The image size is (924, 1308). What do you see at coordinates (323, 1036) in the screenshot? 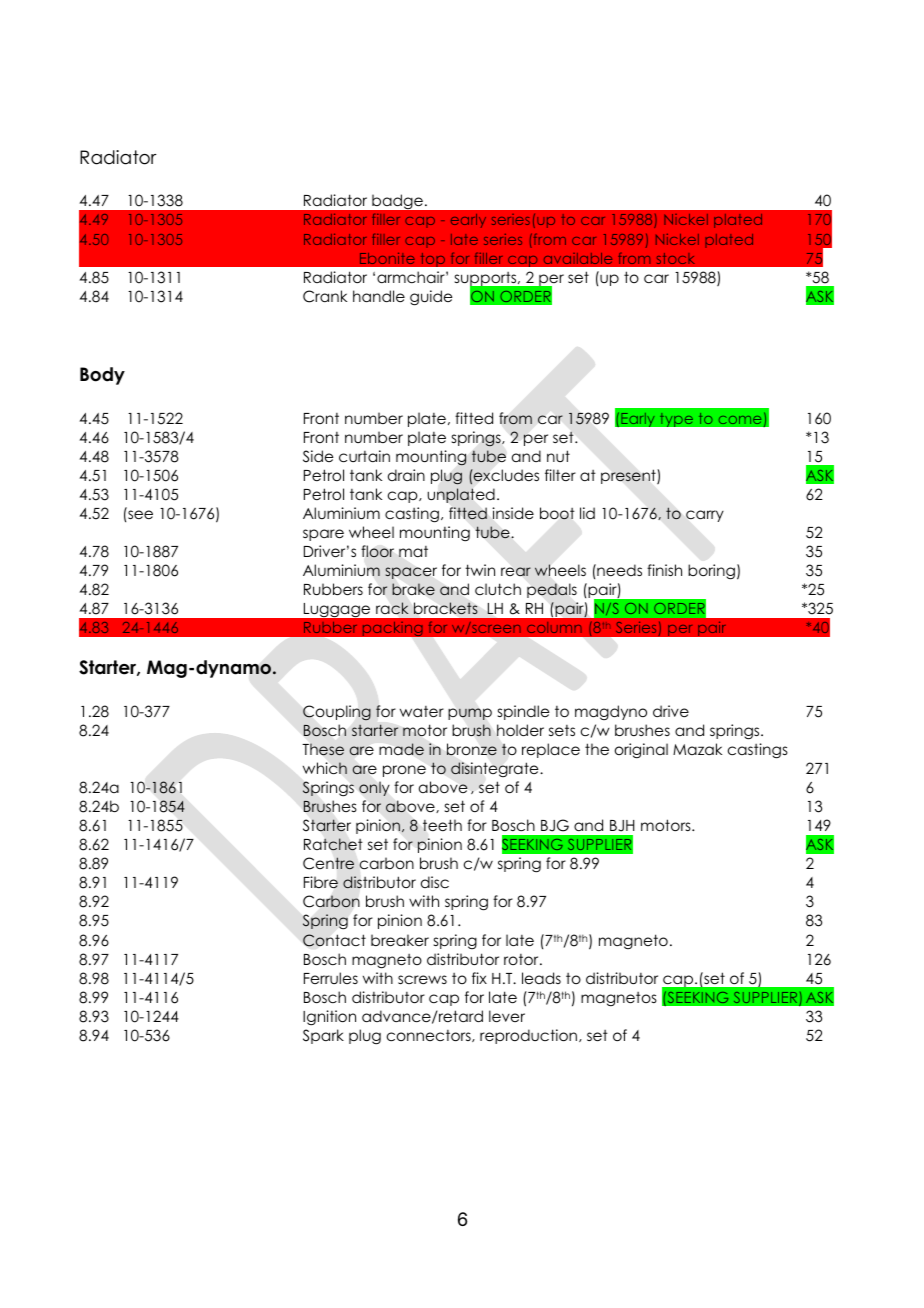
I see `Spark` at bounding box center [323, 1036].
